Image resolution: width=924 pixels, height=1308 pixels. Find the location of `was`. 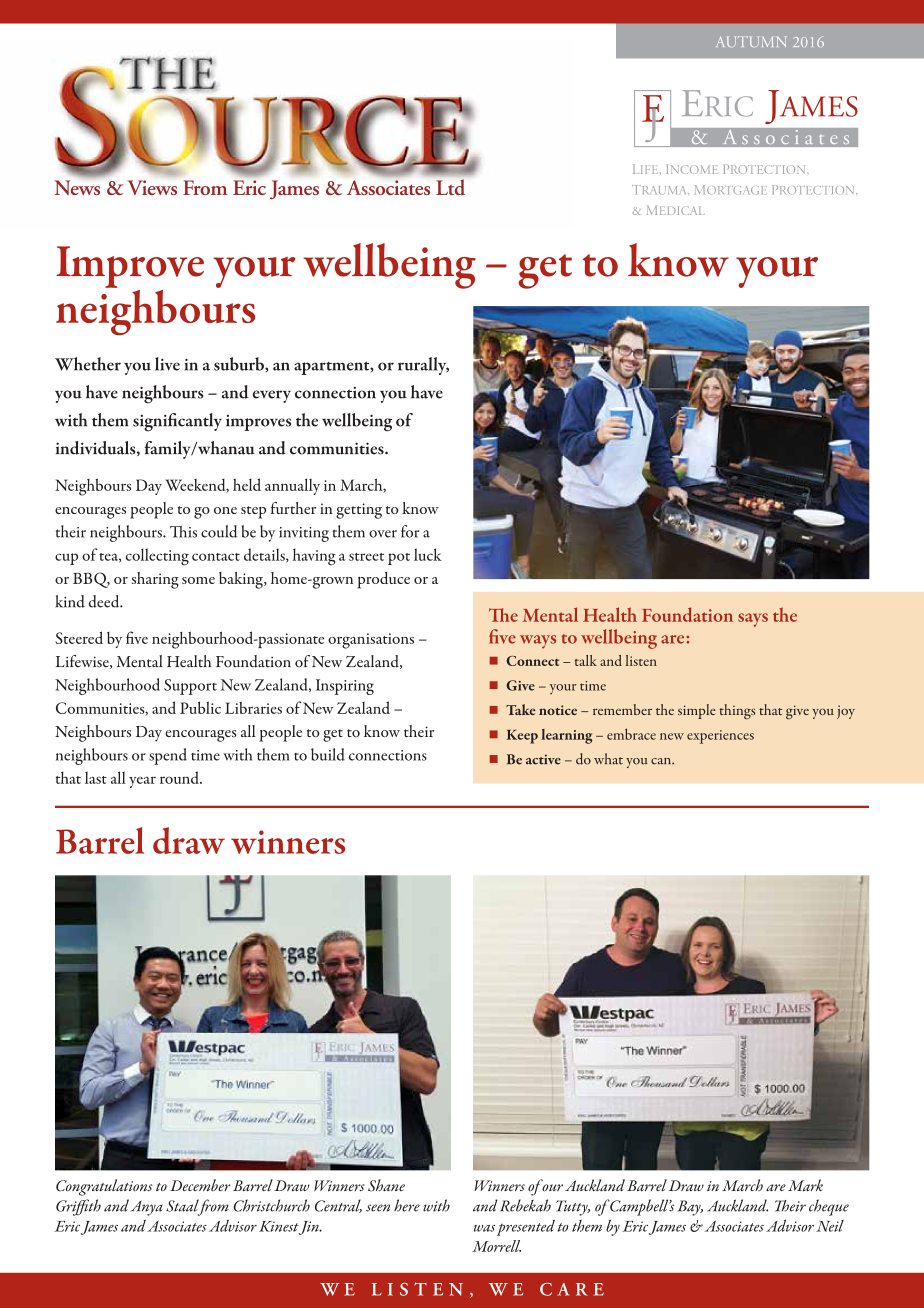

was is located at coordinates (484, 1228).
